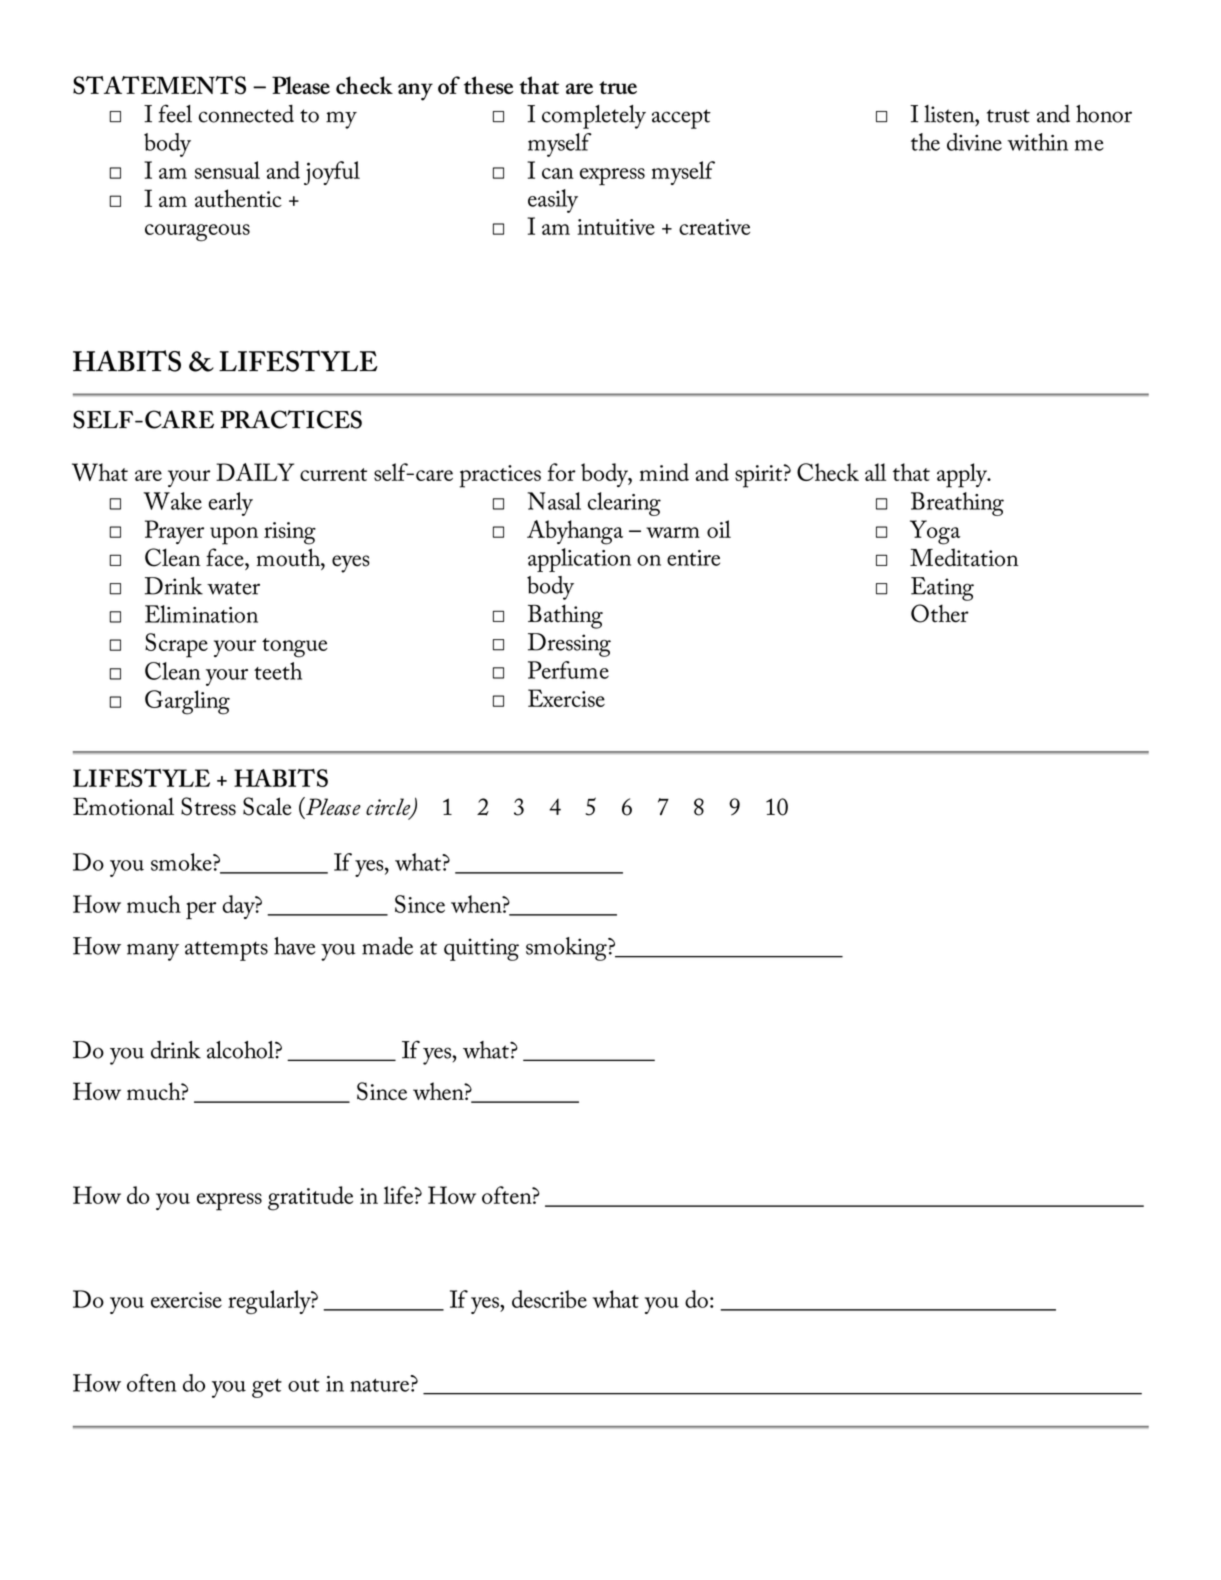 The width and height of the screenshot is (1221, 1580). What do you see at coordinates (594, 117) in the screenshot?
I see `completely` at bounding box center [594, 117].
